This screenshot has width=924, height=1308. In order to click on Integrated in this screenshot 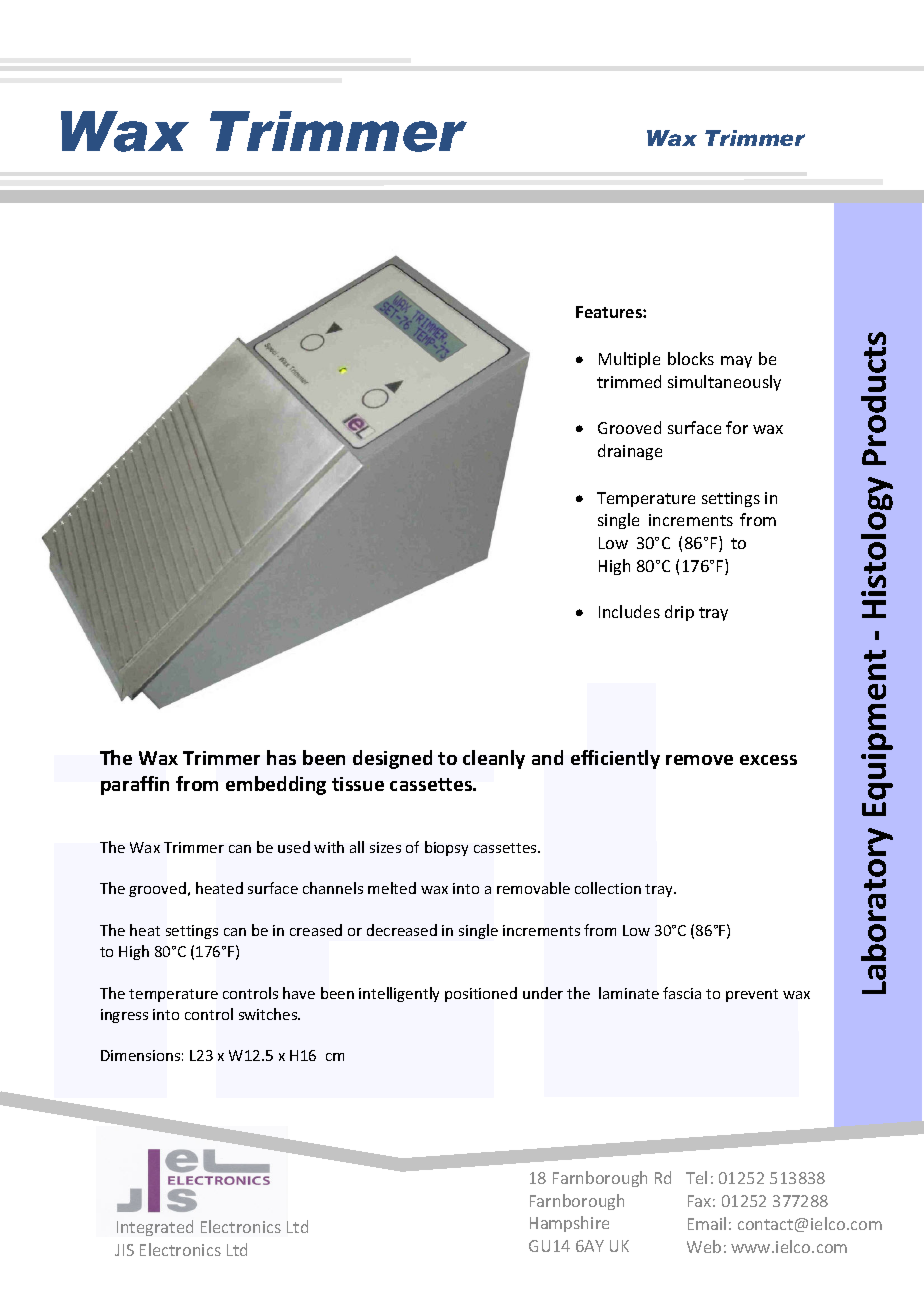, I will do `click(155, 1228)`.
